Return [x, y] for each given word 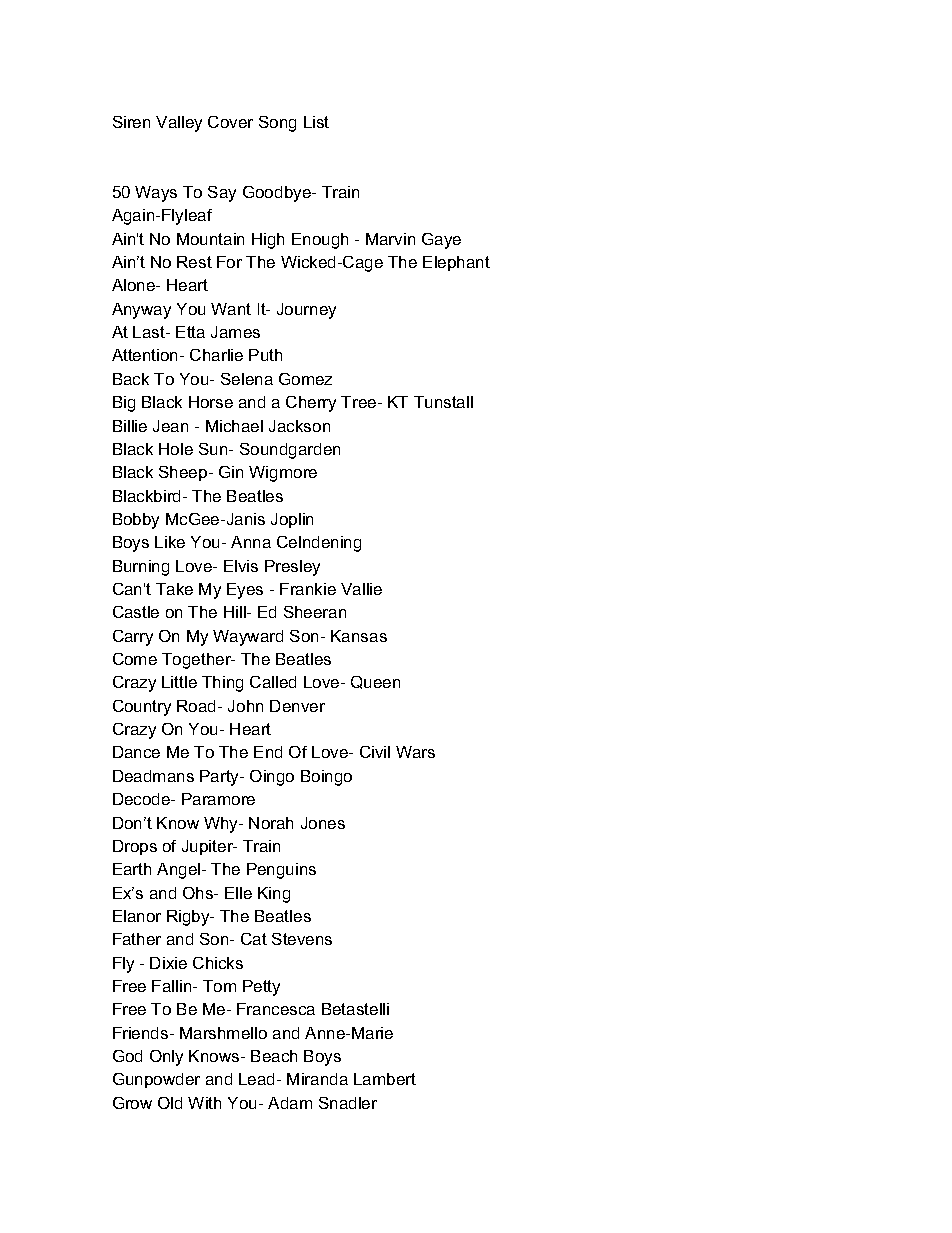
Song [277, 124]
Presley [292, 568]
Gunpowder [156, 1080]
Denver [297, 706]
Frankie [308, 589]
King [274, 895]
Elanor [137, 916]
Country [142, 708]
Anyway [141, 311]
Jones [323, 823]
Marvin [390, 239]
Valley [179, 124]
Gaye [441, 241]
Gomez [305, 379]
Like [170, 542]
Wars [415, 752]
